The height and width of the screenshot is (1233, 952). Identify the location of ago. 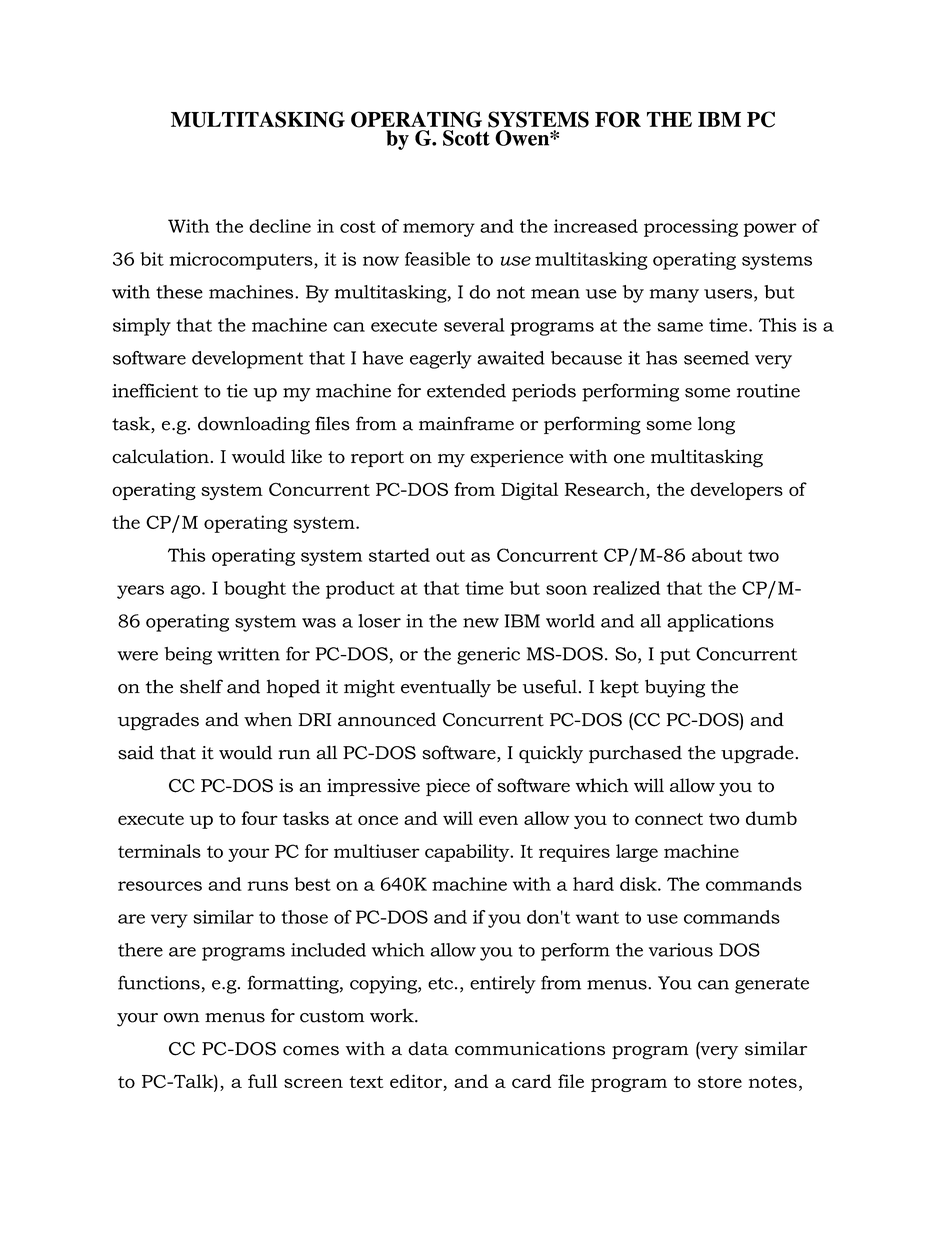
(186, 592).
